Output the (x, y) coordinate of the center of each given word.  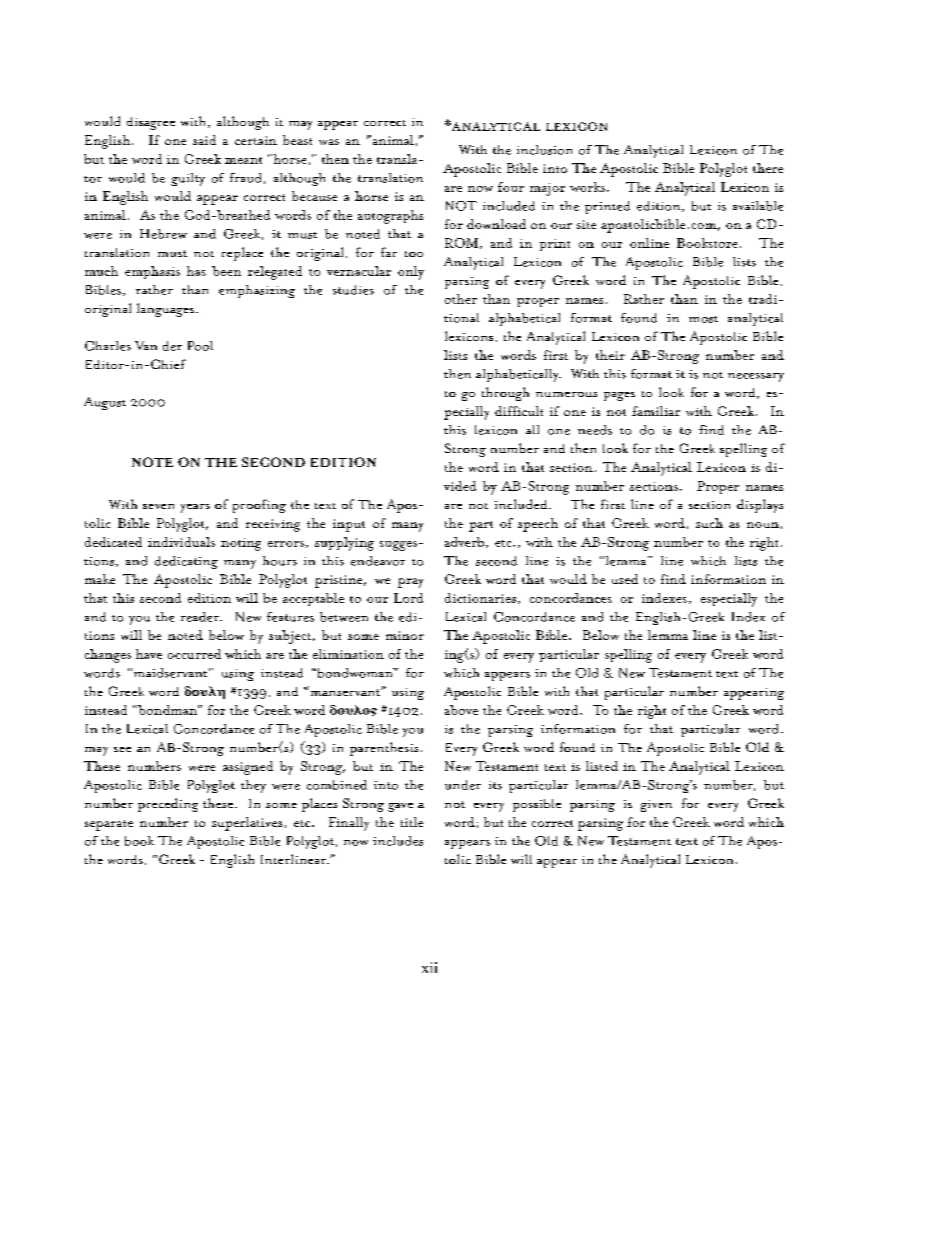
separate (109, 825)
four (511, 187)
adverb (464, 542)
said (204, 140)
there (768, 168)
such (709, 523)
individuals (181, 542)
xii (429, 967)
